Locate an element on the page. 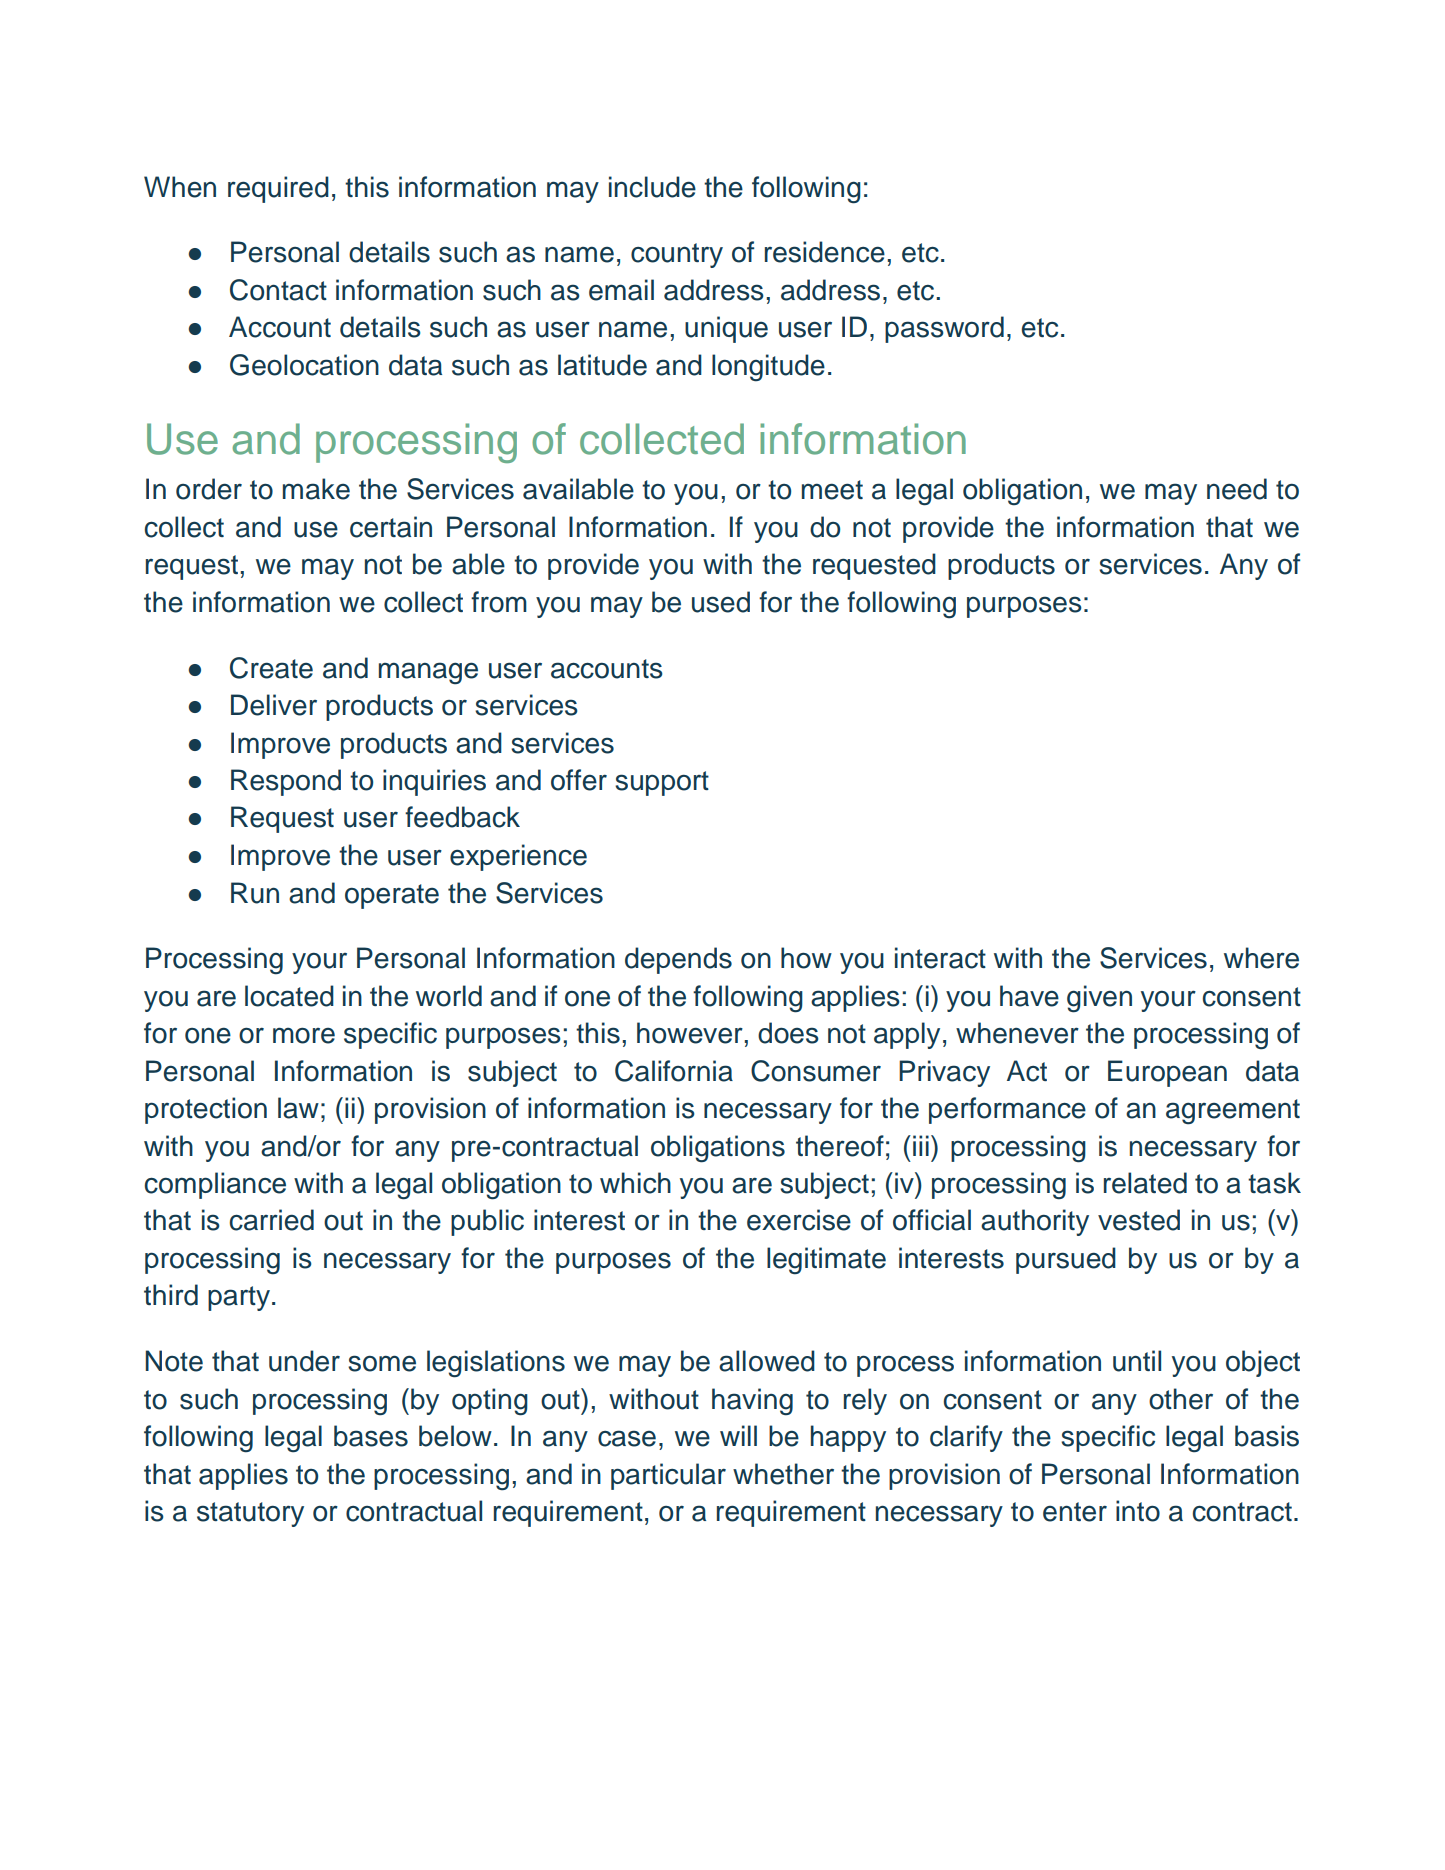 The height and width of the document is (1870, 1445). used is located at coordinates (721, 602).
